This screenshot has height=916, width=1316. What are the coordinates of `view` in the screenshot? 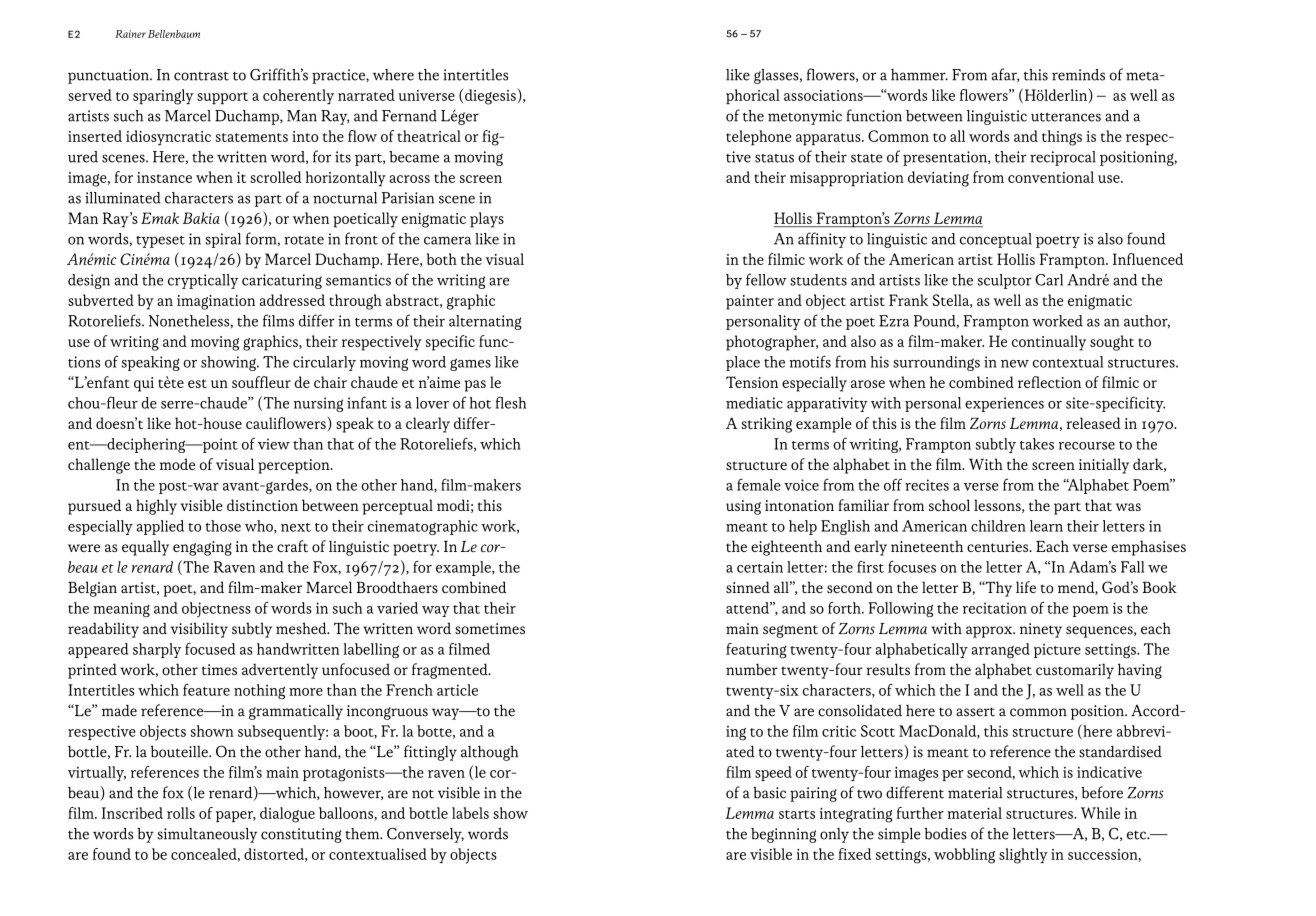 It's located at (274, 444).
